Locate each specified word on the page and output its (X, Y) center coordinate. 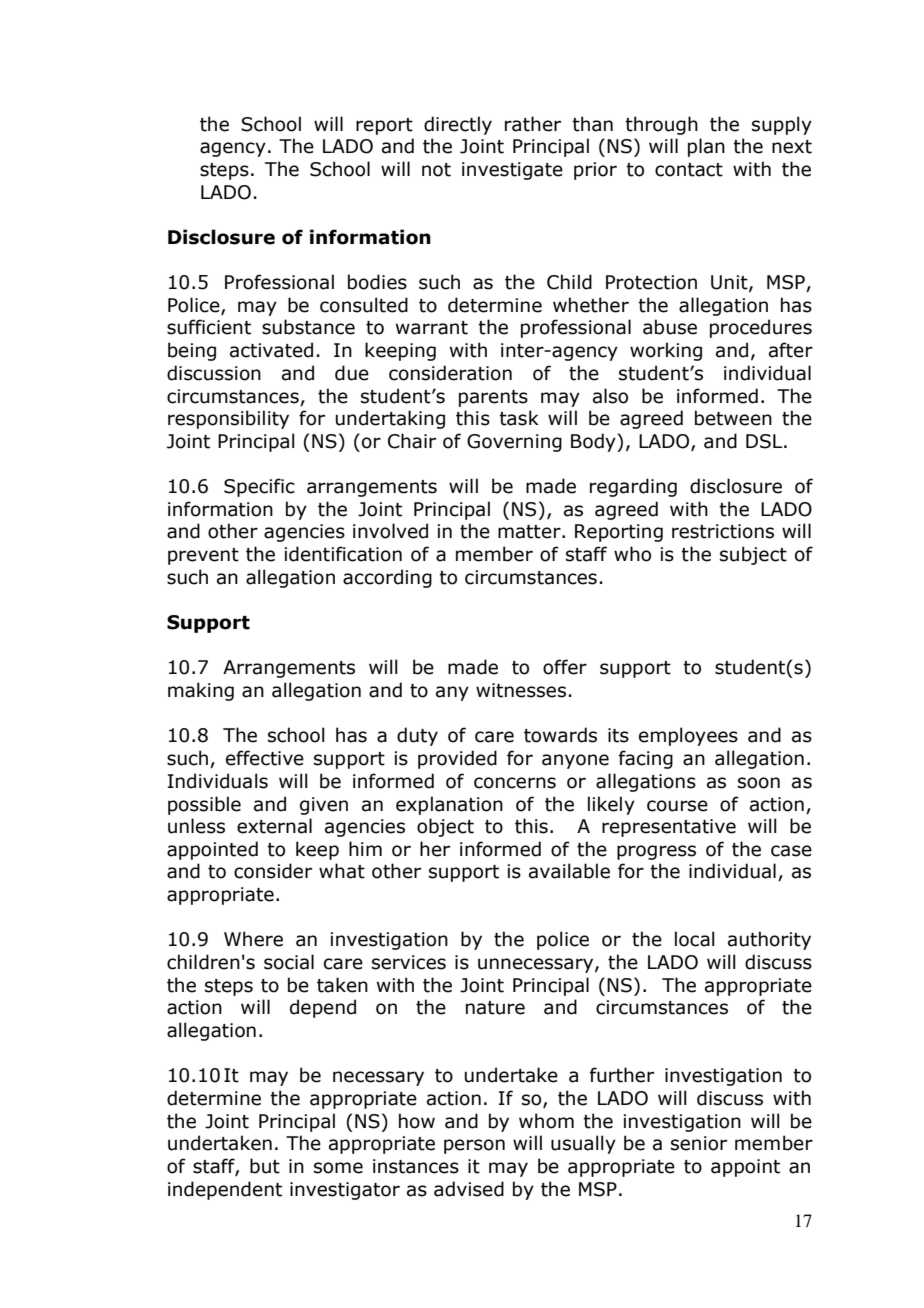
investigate (512, 171)
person (474, 1146)
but (265, 1166)
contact (689, 170)
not (436, 170)
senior (699, 1143)
